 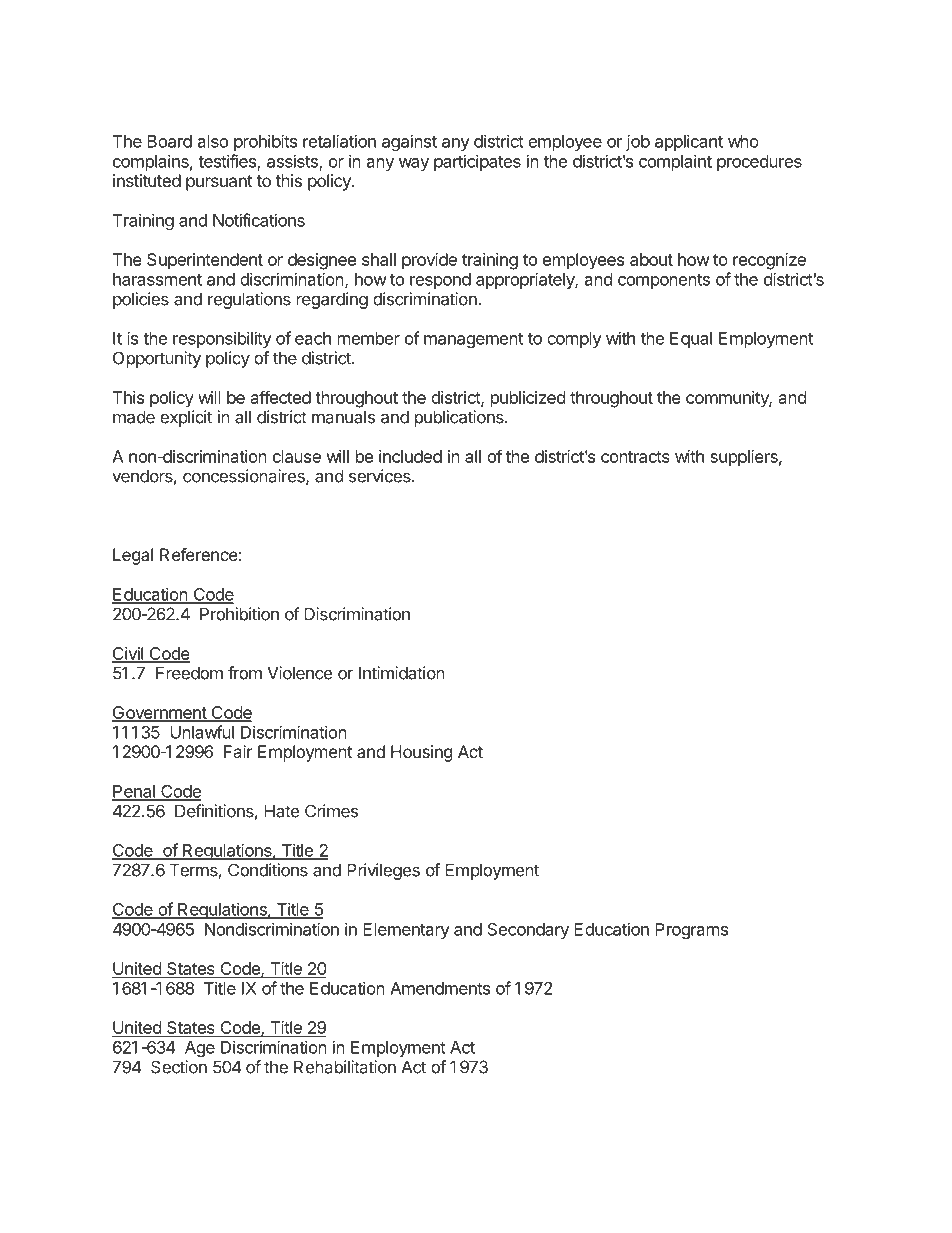 What do you see at coordinates (477, 162) in the page?
I see `participates` at bounding box center [477, 162].
